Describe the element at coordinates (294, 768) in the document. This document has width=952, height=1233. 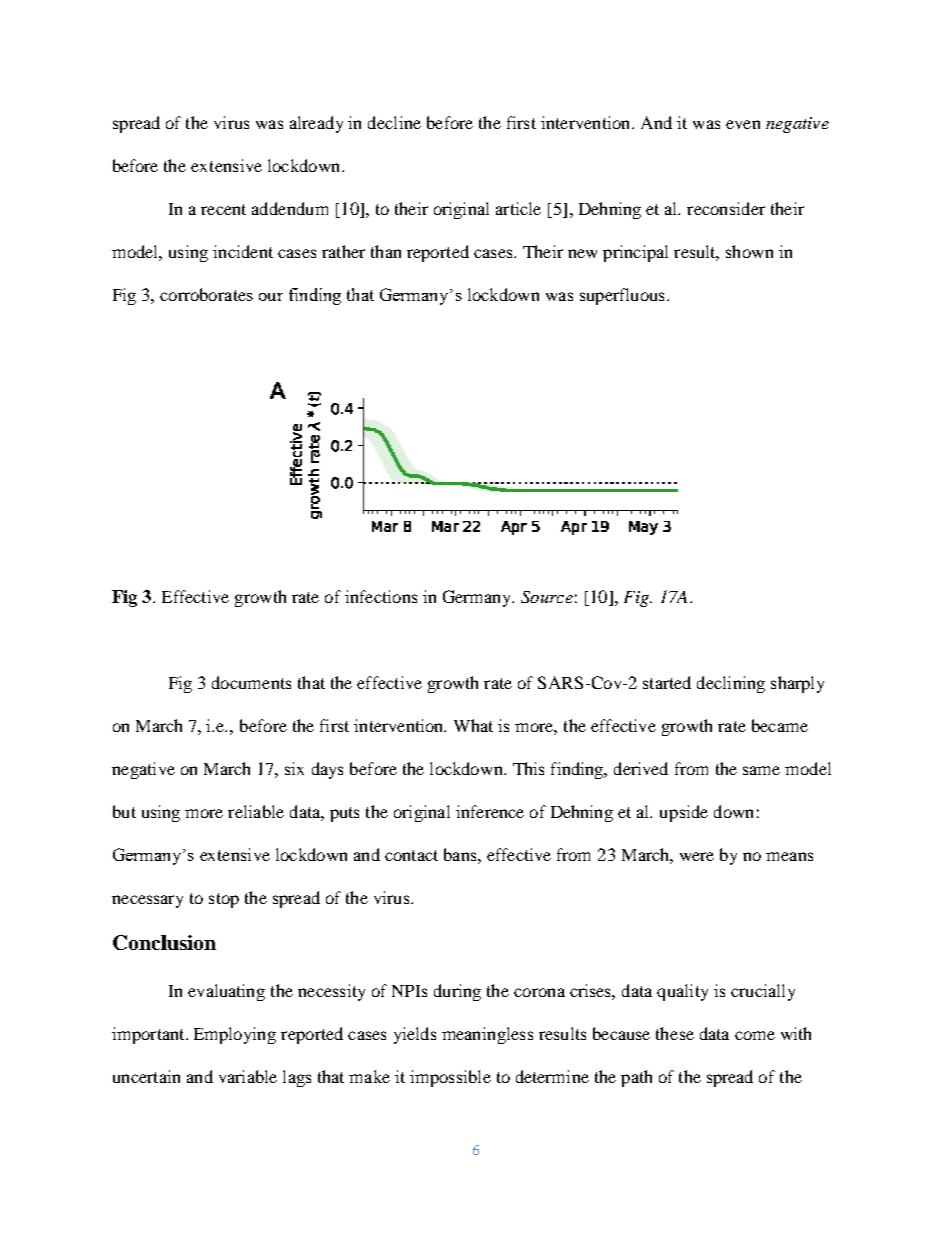
I see `six` at that location.
